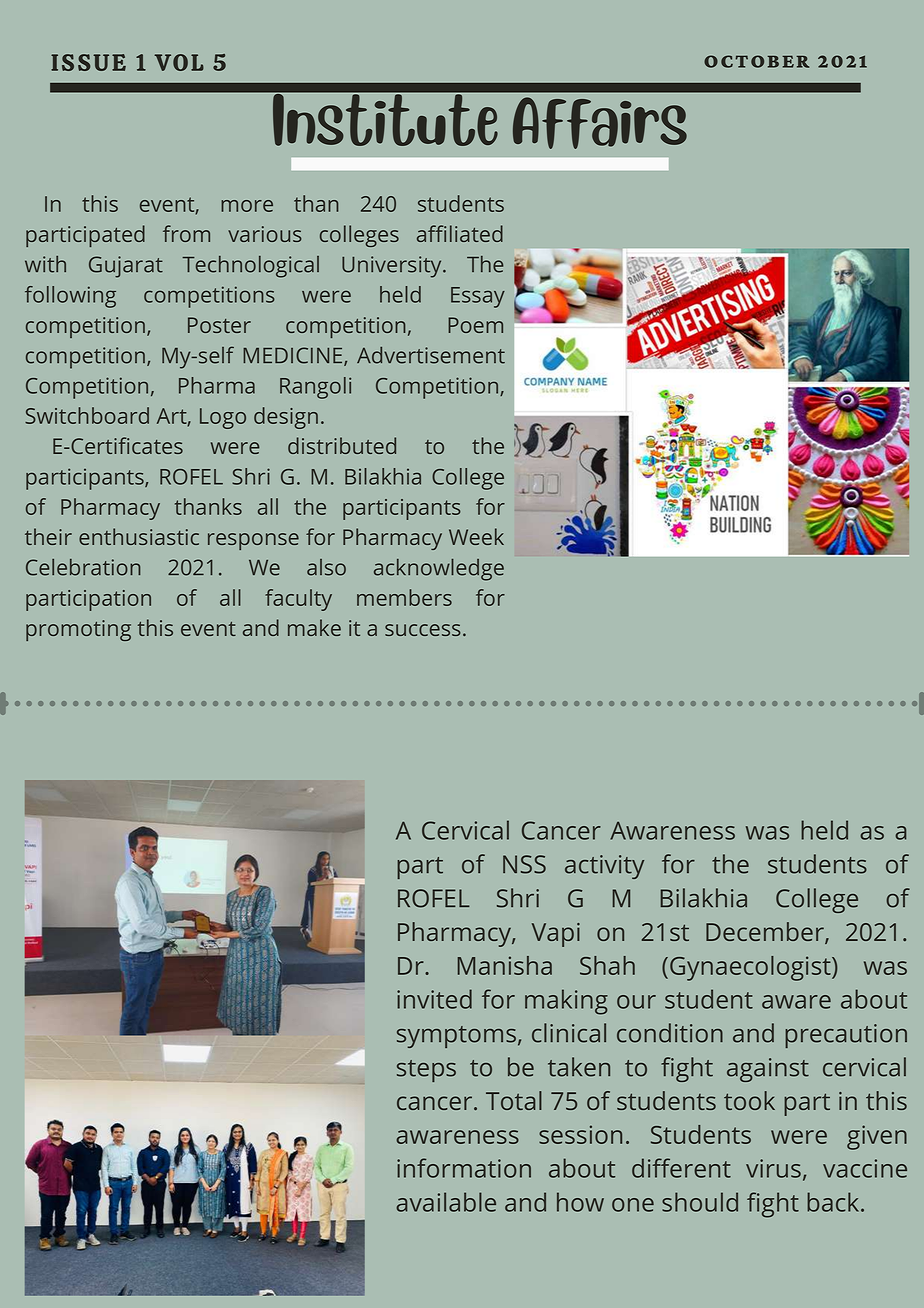 This screenshot has width=924, height=1308. Describe the element at coordinates (464, 1168) in the screenshot. I see `information` at that location.
